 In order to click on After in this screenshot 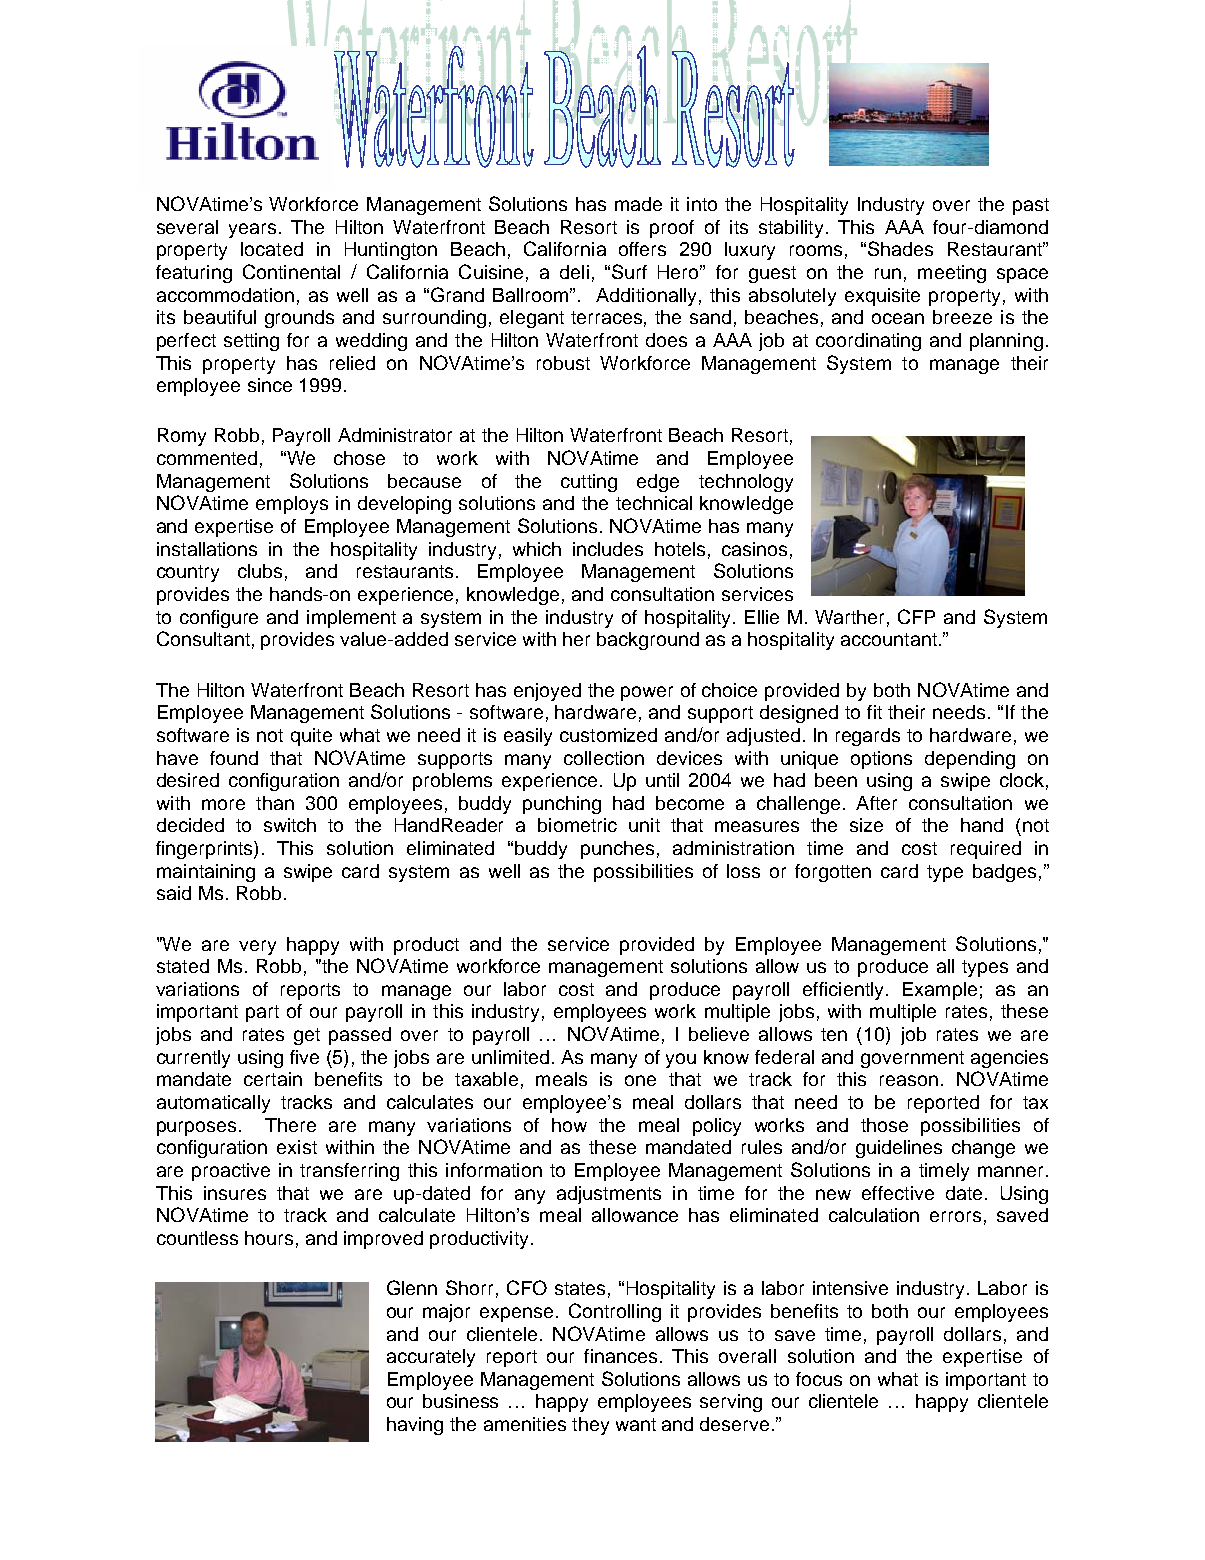, I will do `click(876, 803)`.
